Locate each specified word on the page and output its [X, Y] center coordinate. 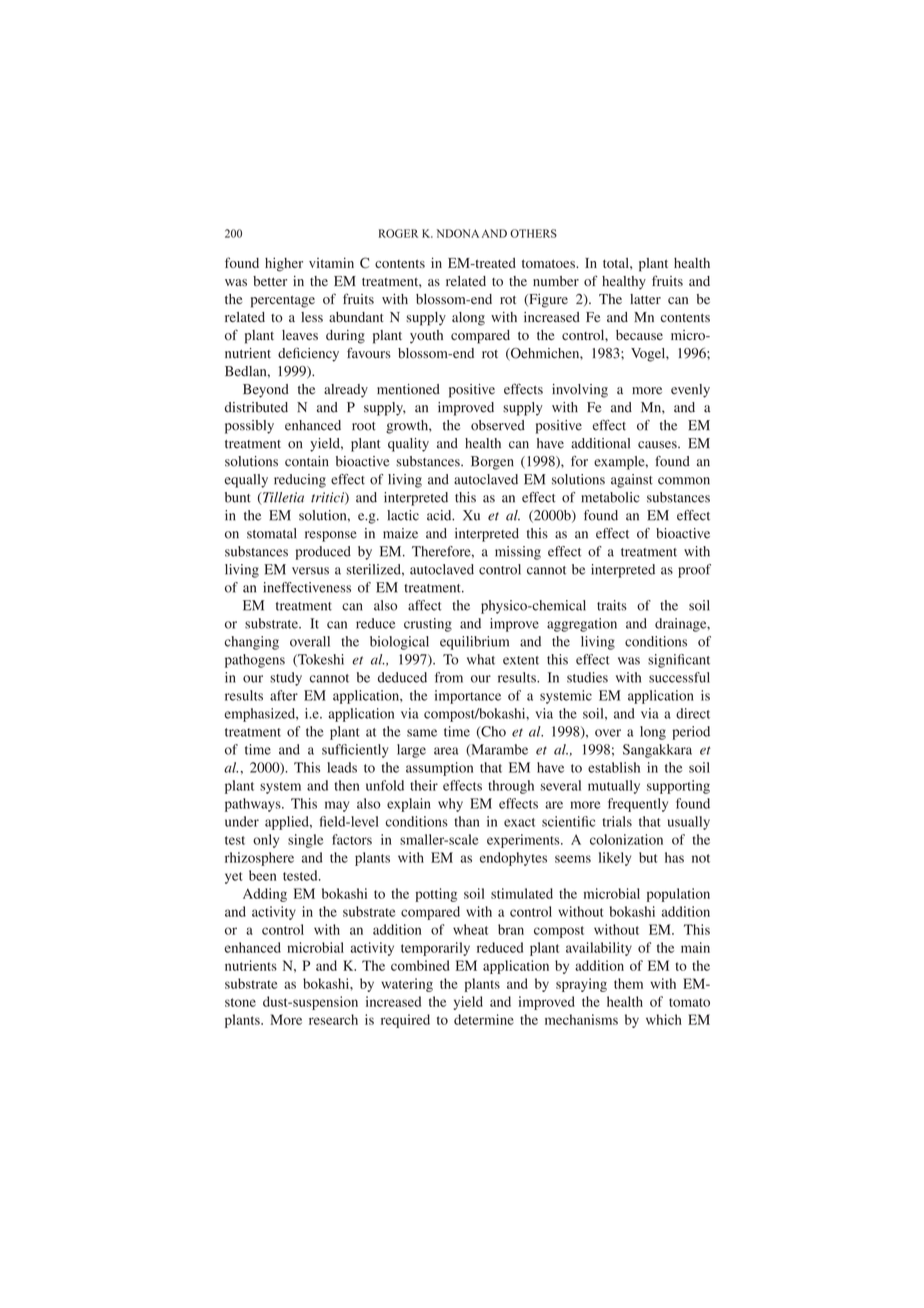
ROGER [398, 233]
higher [284, 264]
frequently [638, 805]
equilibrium [474, 643]
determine [484, 1019]
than [467, 821]
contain [307, 461]
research [333, 1019]
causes [658, 445]
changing [252, 643]
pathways [254, 805]
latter [645, 299]
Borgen [492, 463]
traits [612, 605]
